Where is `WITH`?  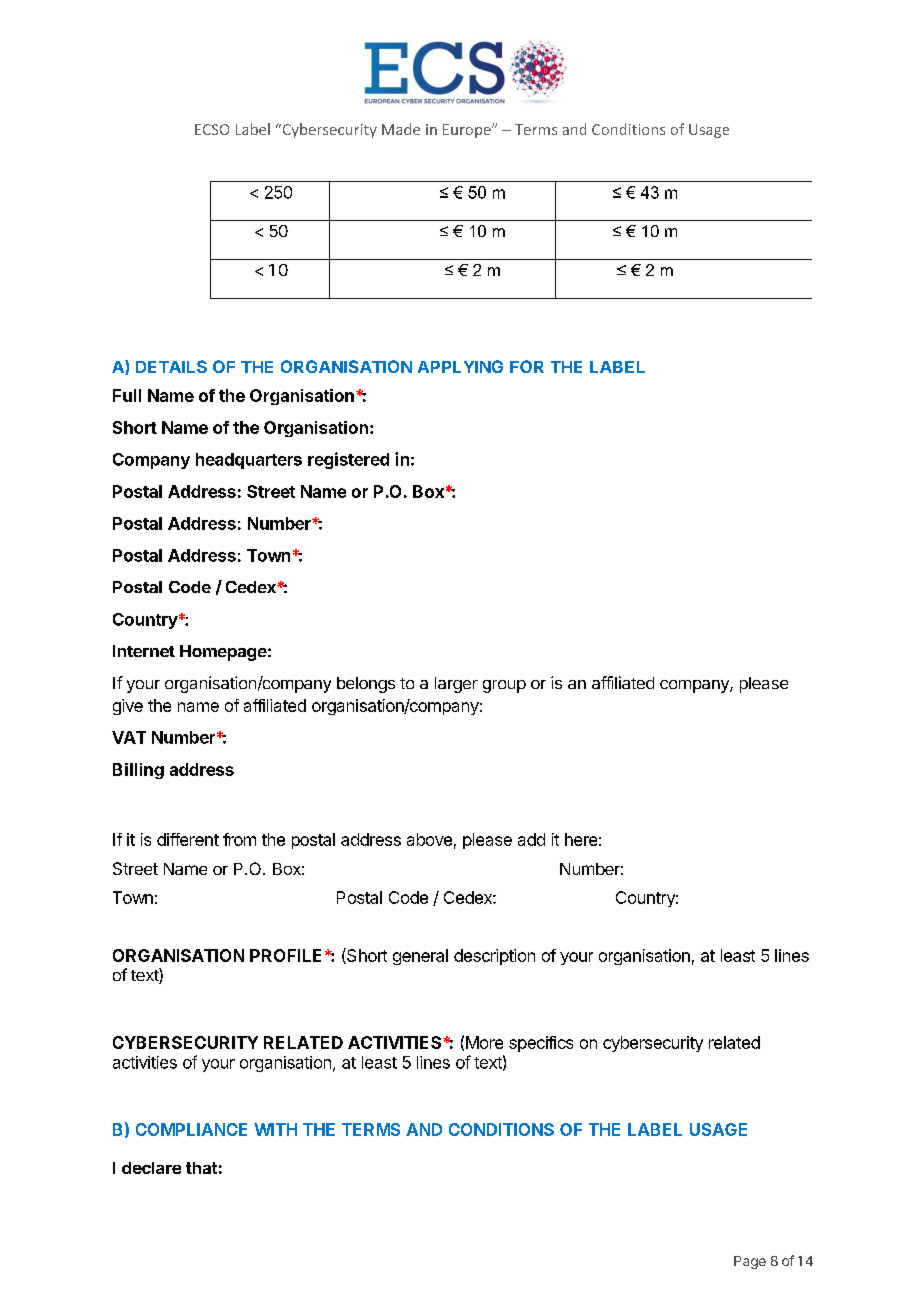
WITH is located at coordinates (275, 1129).
